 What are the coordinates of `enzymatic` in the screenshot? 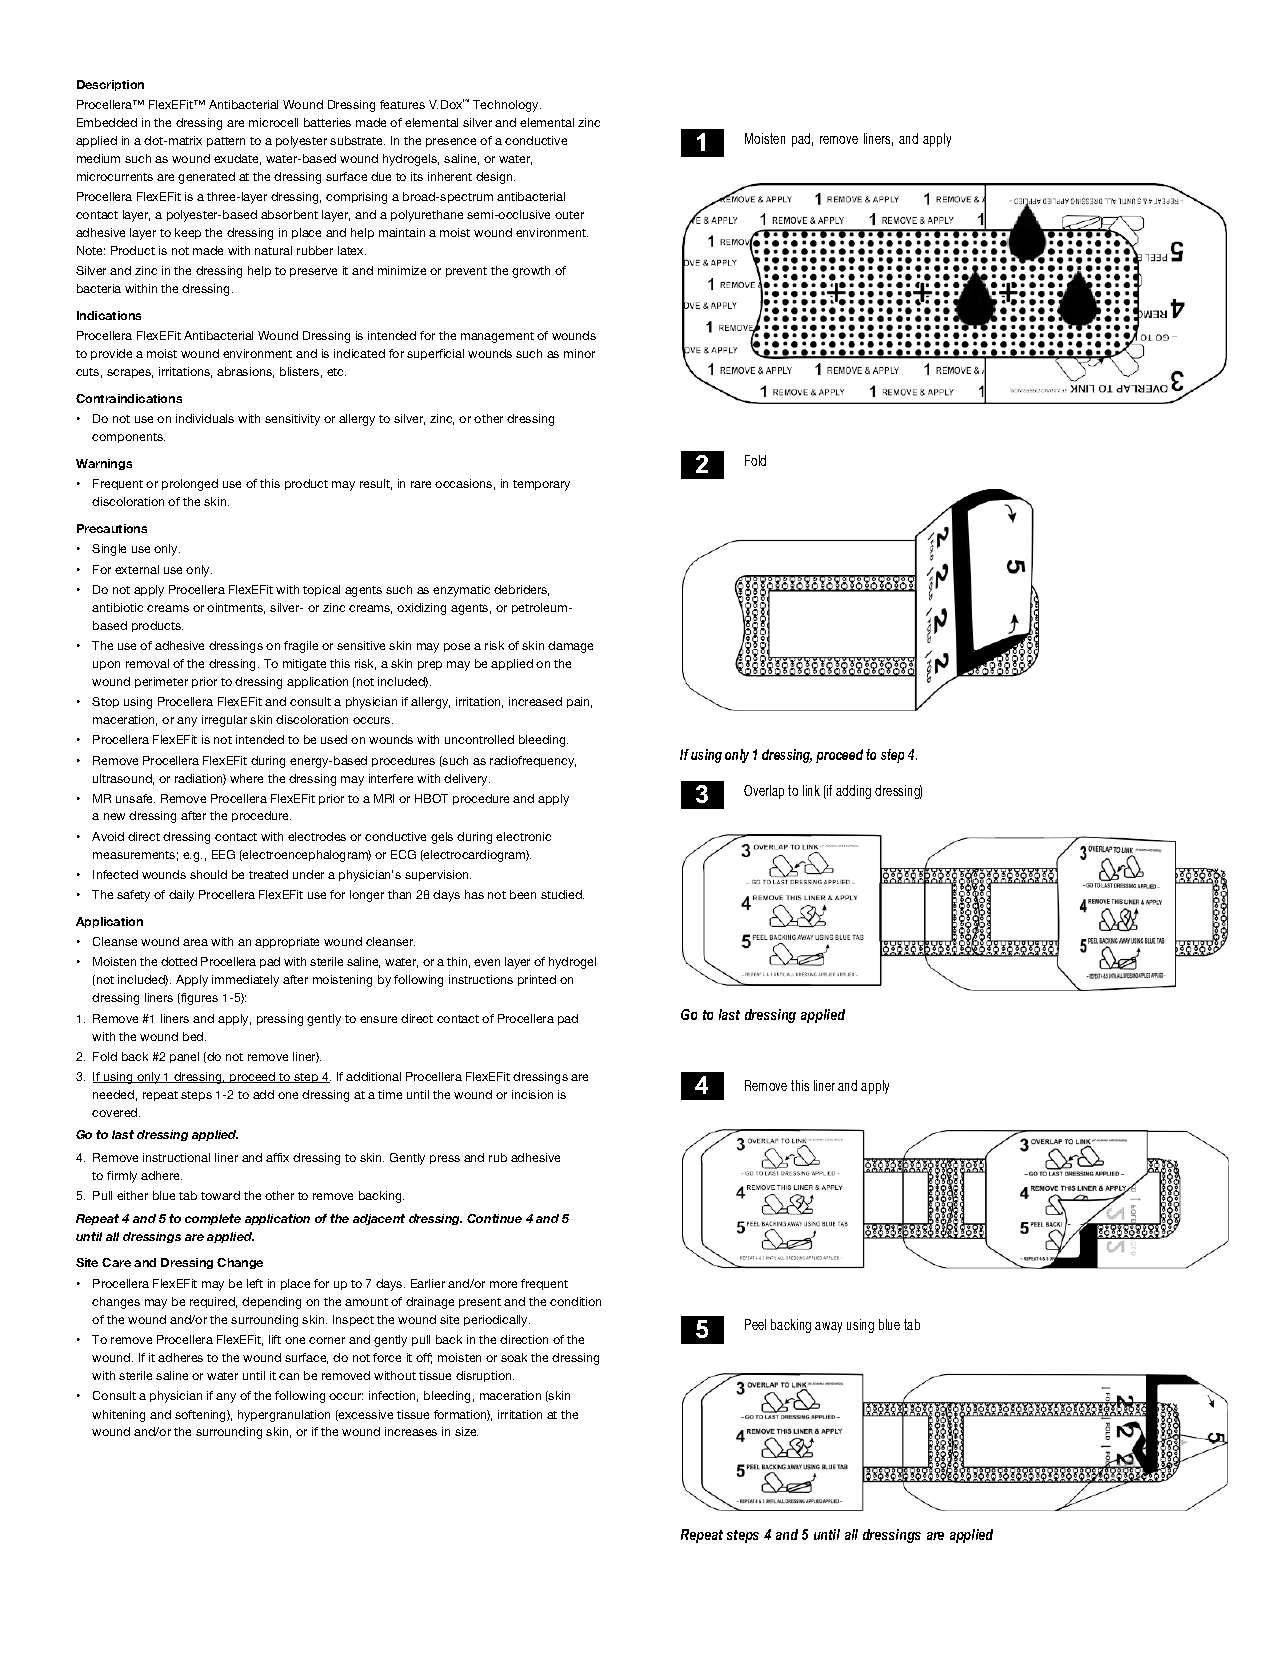 It's located at (461, 591).
